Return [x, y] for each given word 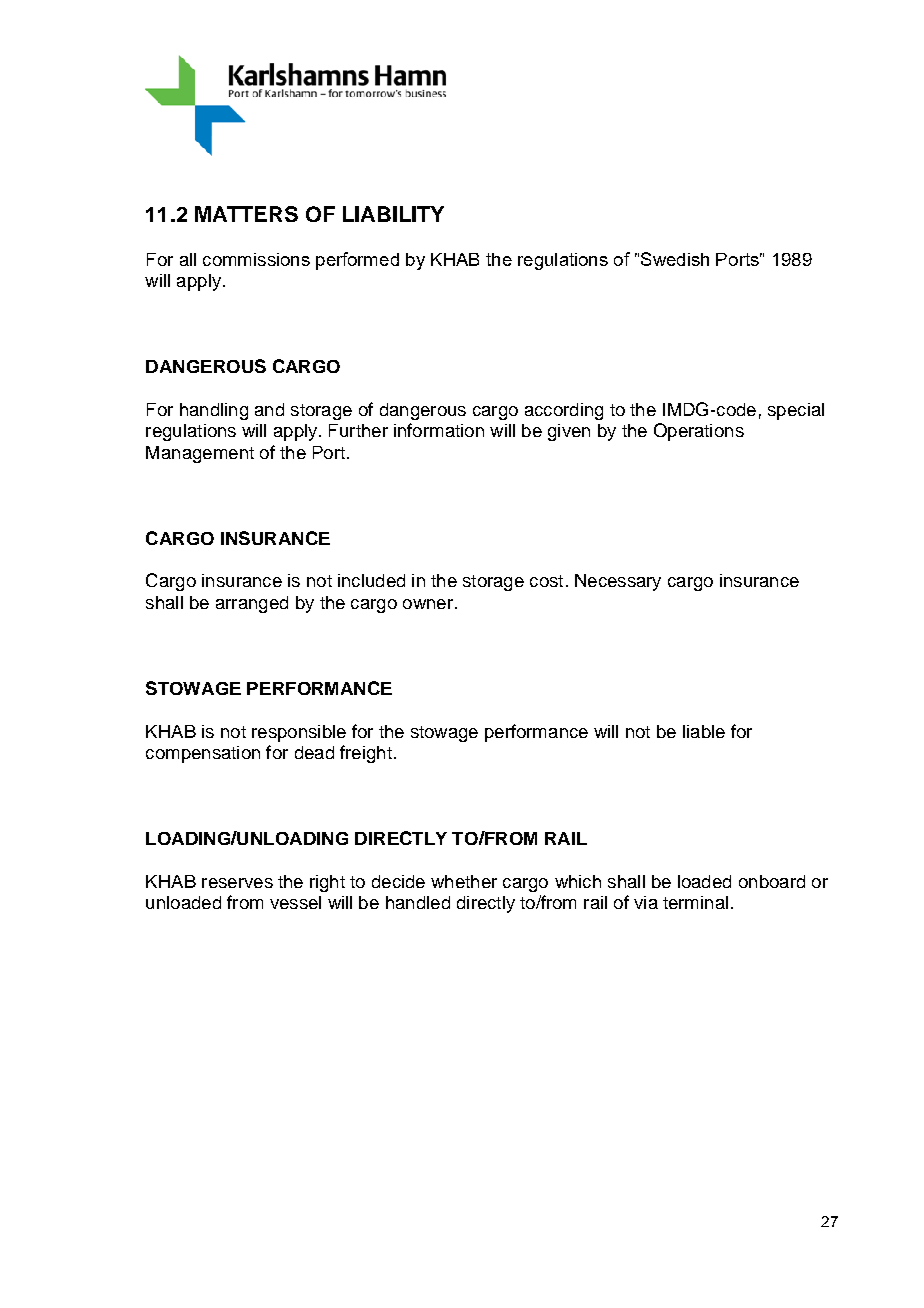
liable [704, 731]
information [439, 430]
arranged [252, 604]
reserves [237, 883]
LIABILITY [393, 214]
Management [200, 454]
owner [428, 604]
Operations [699, 432]
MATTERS [246, 214]
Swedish [675, 259]
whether [464, 881]
